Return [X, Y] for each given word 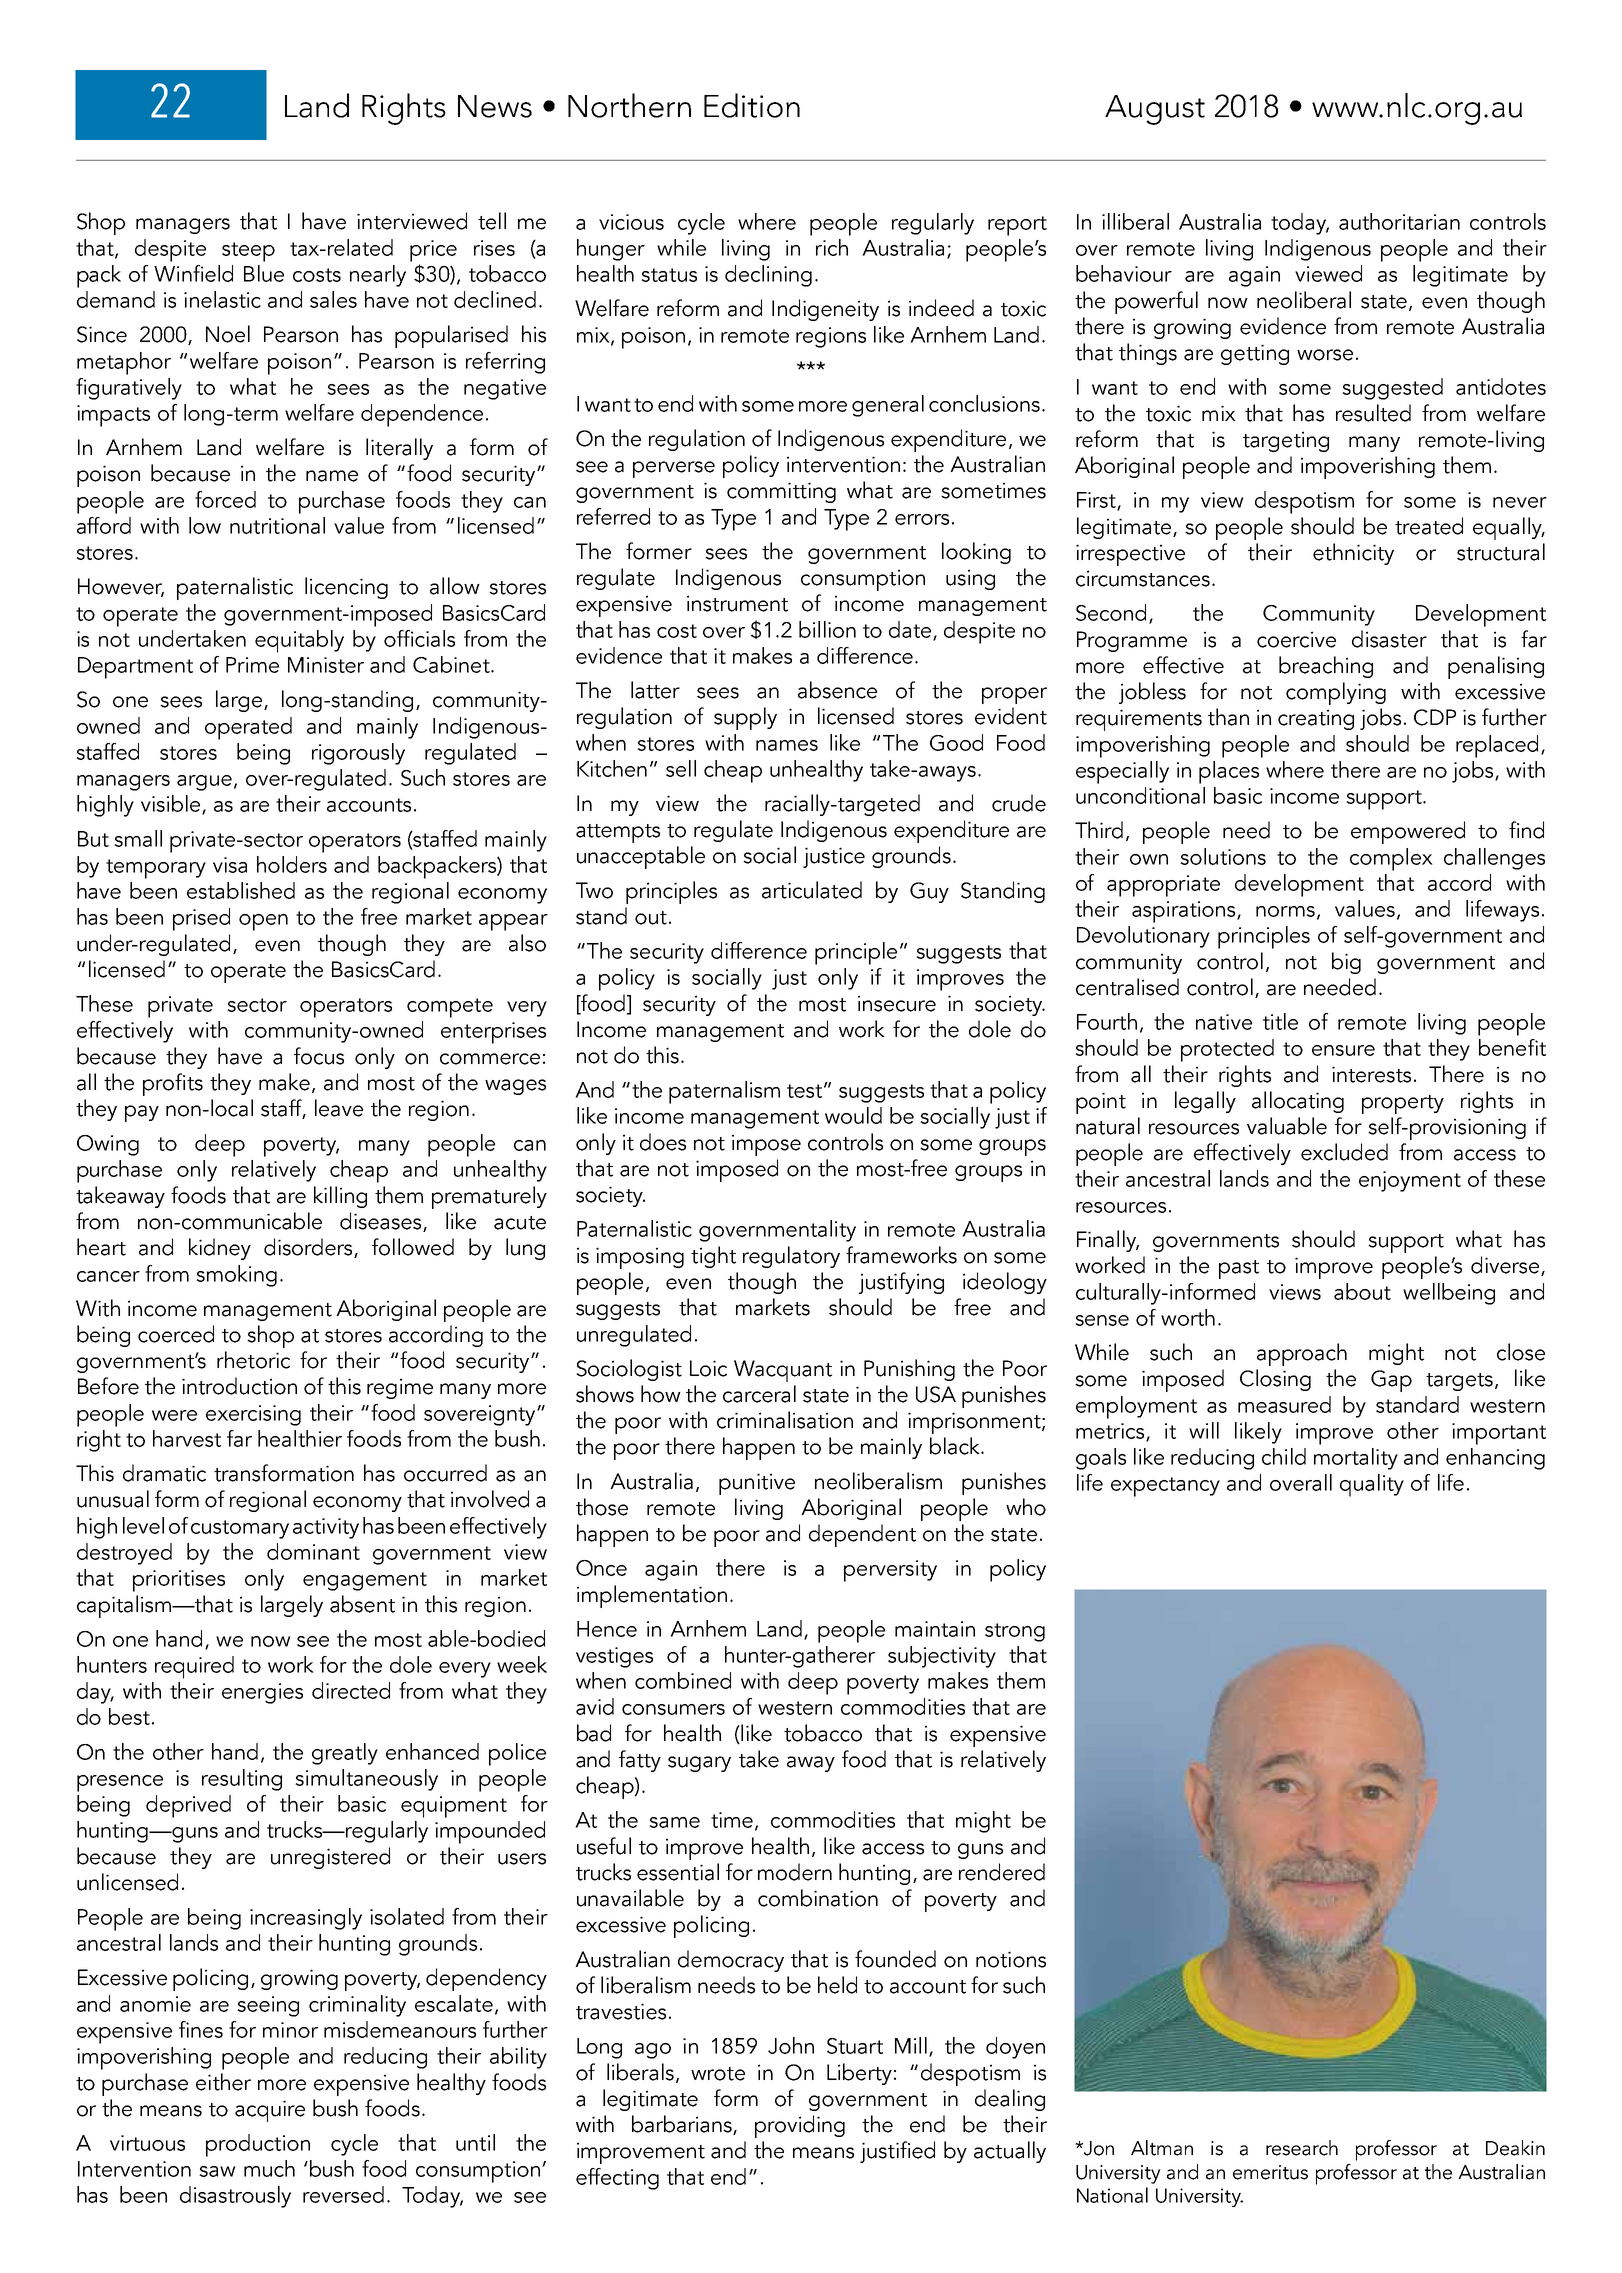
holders [292, 864]
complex [1391, 859]
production [258, 2145]
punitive [757, 1484]
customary [240, 1529]
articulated [812, 890]
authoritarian [1399, 221]
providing [800, 2126]
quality [1372, 1485]
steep [248, 252]
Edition [752, 105]
